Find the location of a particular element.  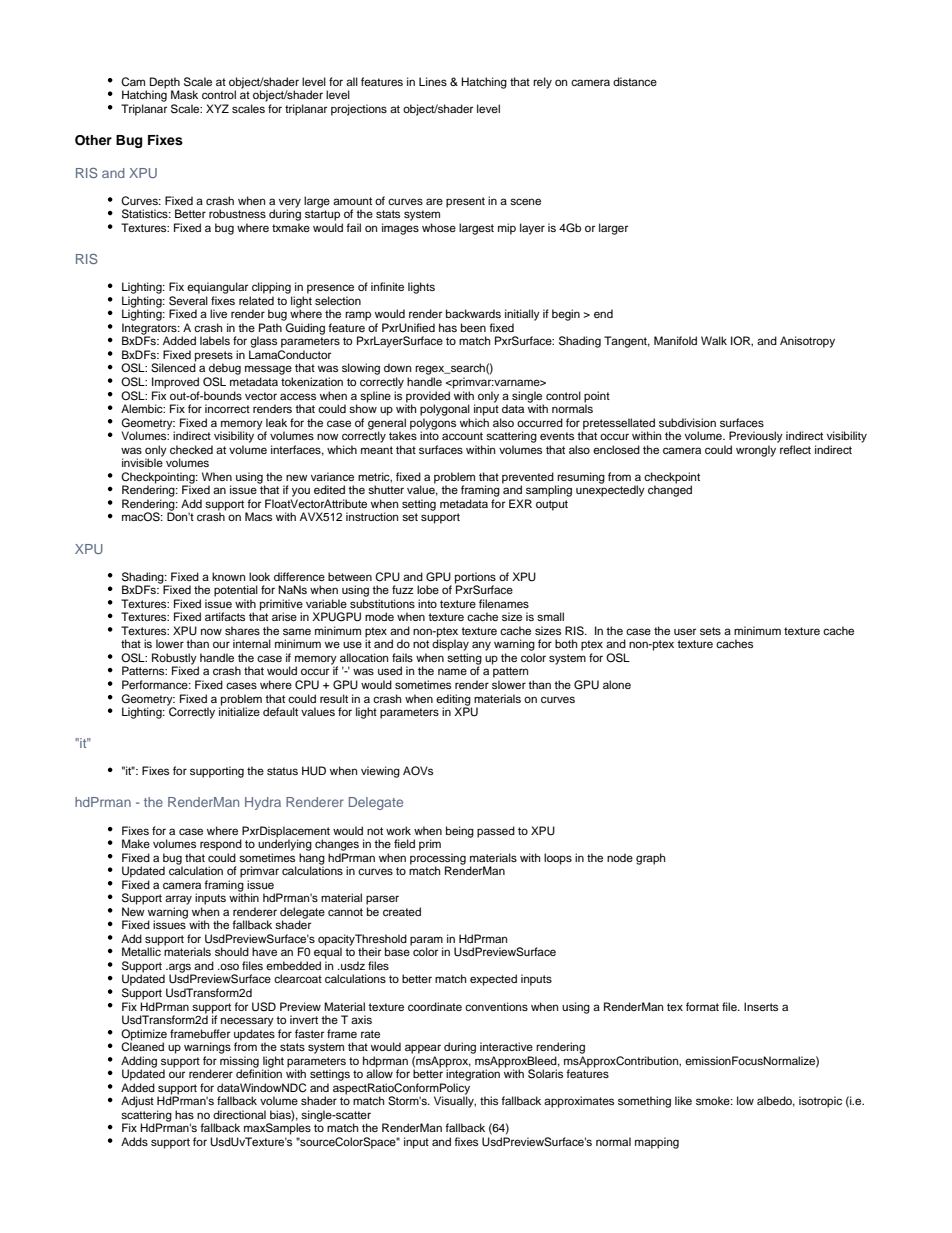

like is located at coordinates (683, 1100).
